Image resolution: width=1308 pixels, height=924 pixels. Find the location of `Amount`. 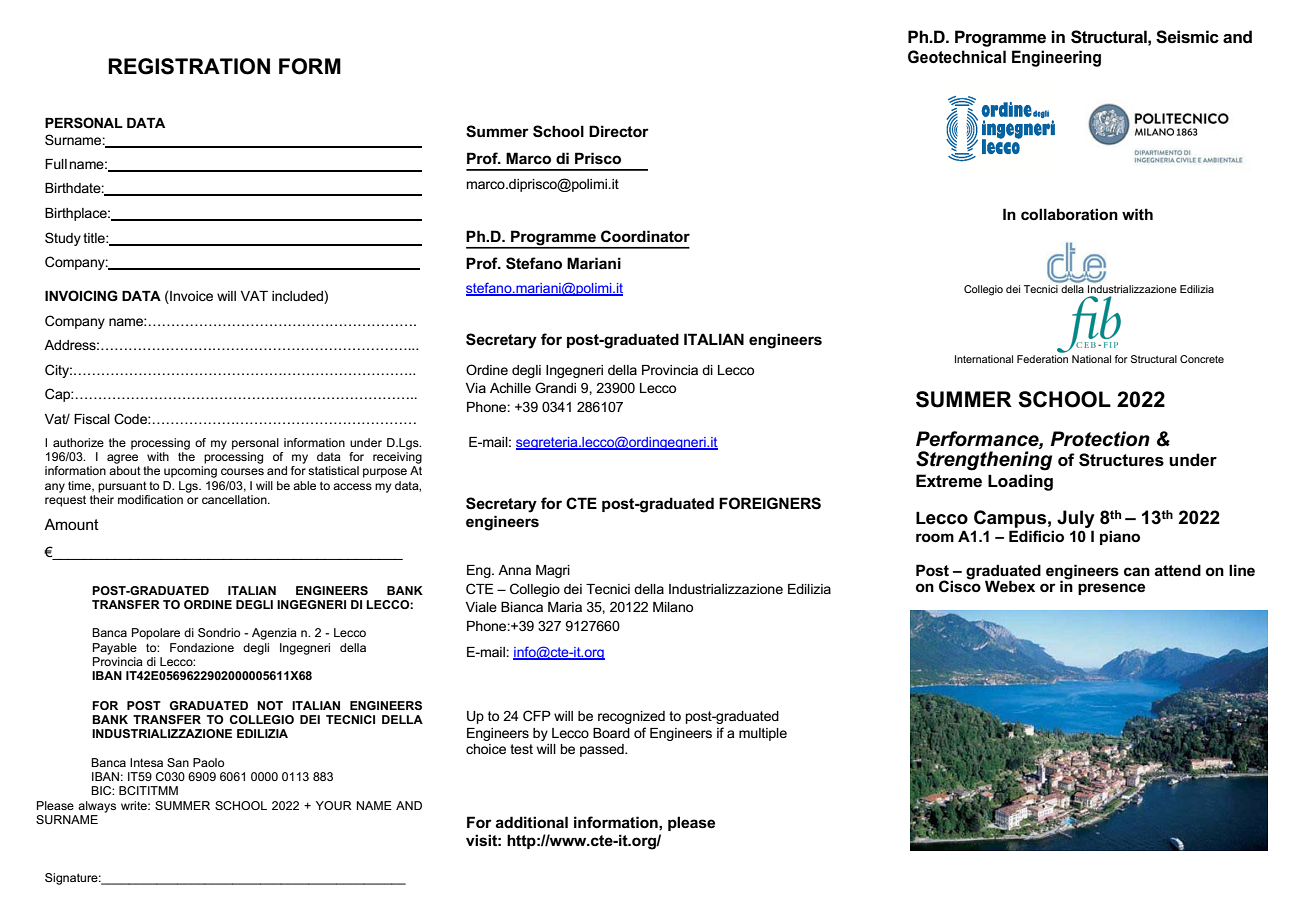

Amount is located at coordinates (71, 524).
